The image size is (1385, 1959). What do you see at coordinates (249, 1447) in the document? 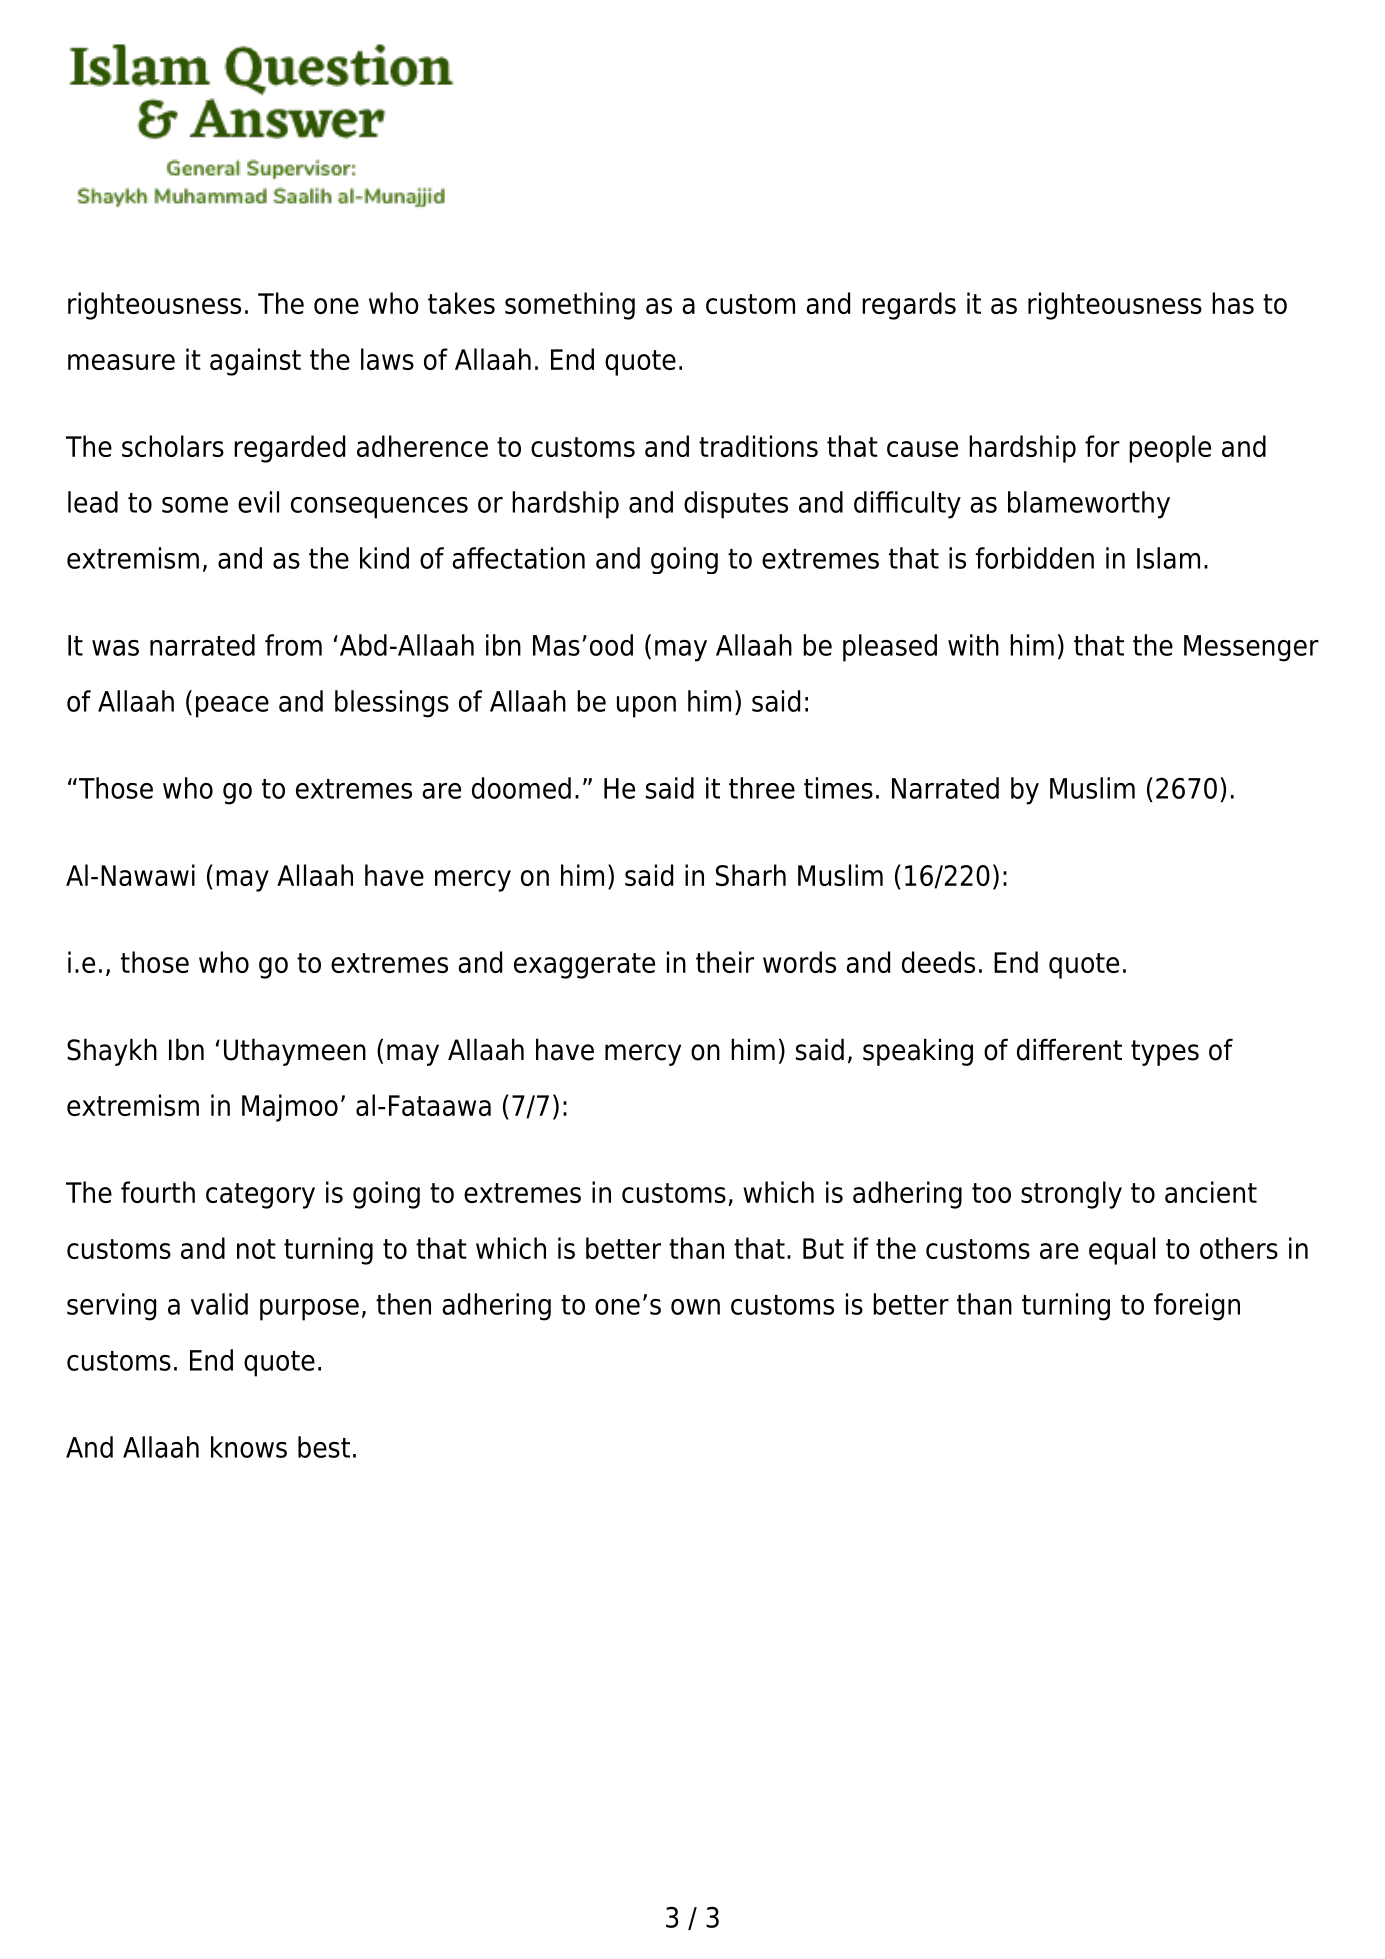
I see `knows` at bounding box center [249, 1447].
